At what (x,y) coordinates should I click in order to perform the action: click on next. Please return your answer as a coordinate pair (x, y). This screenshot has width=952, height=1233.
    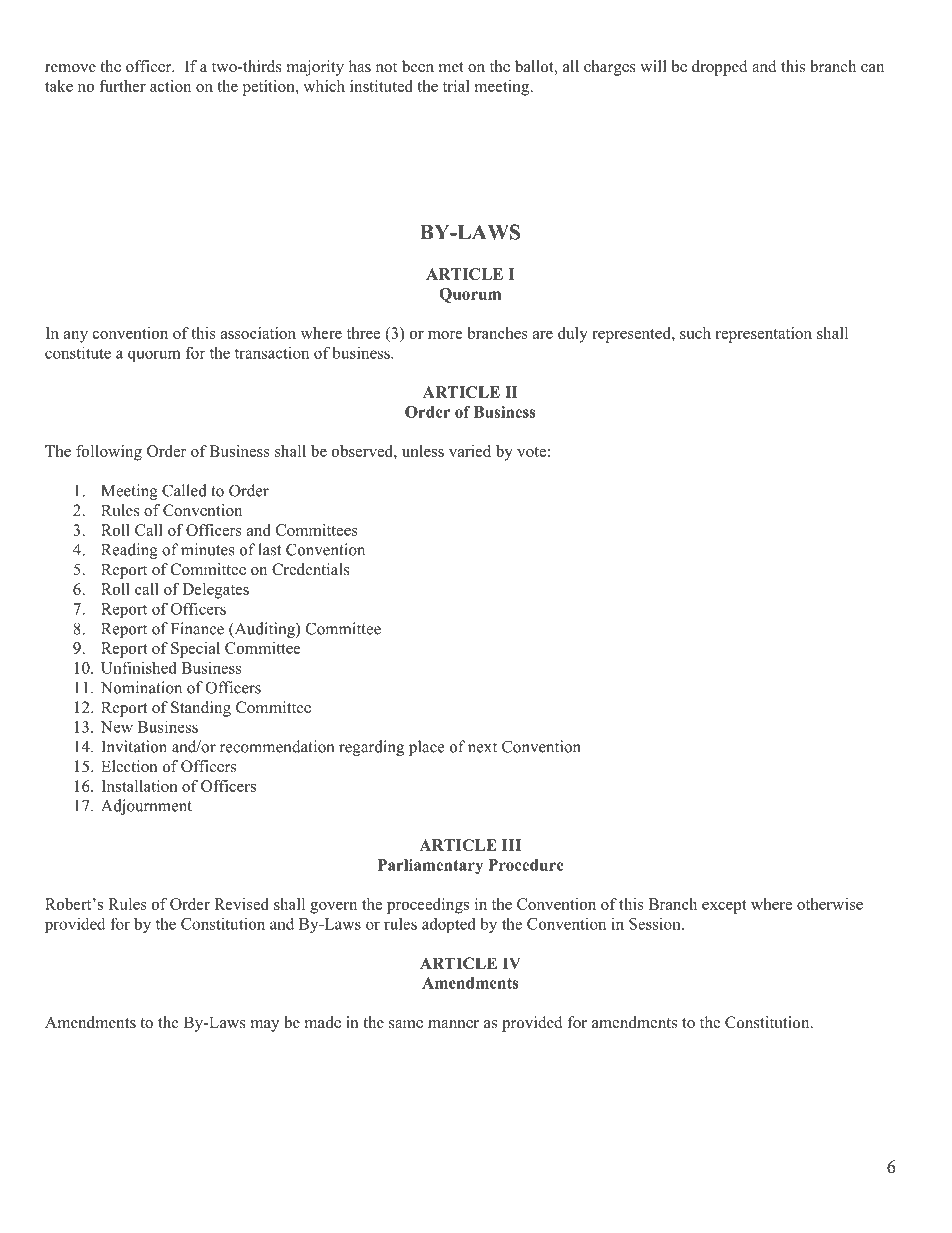
    Looking at the image, I should click on (482, 747).
